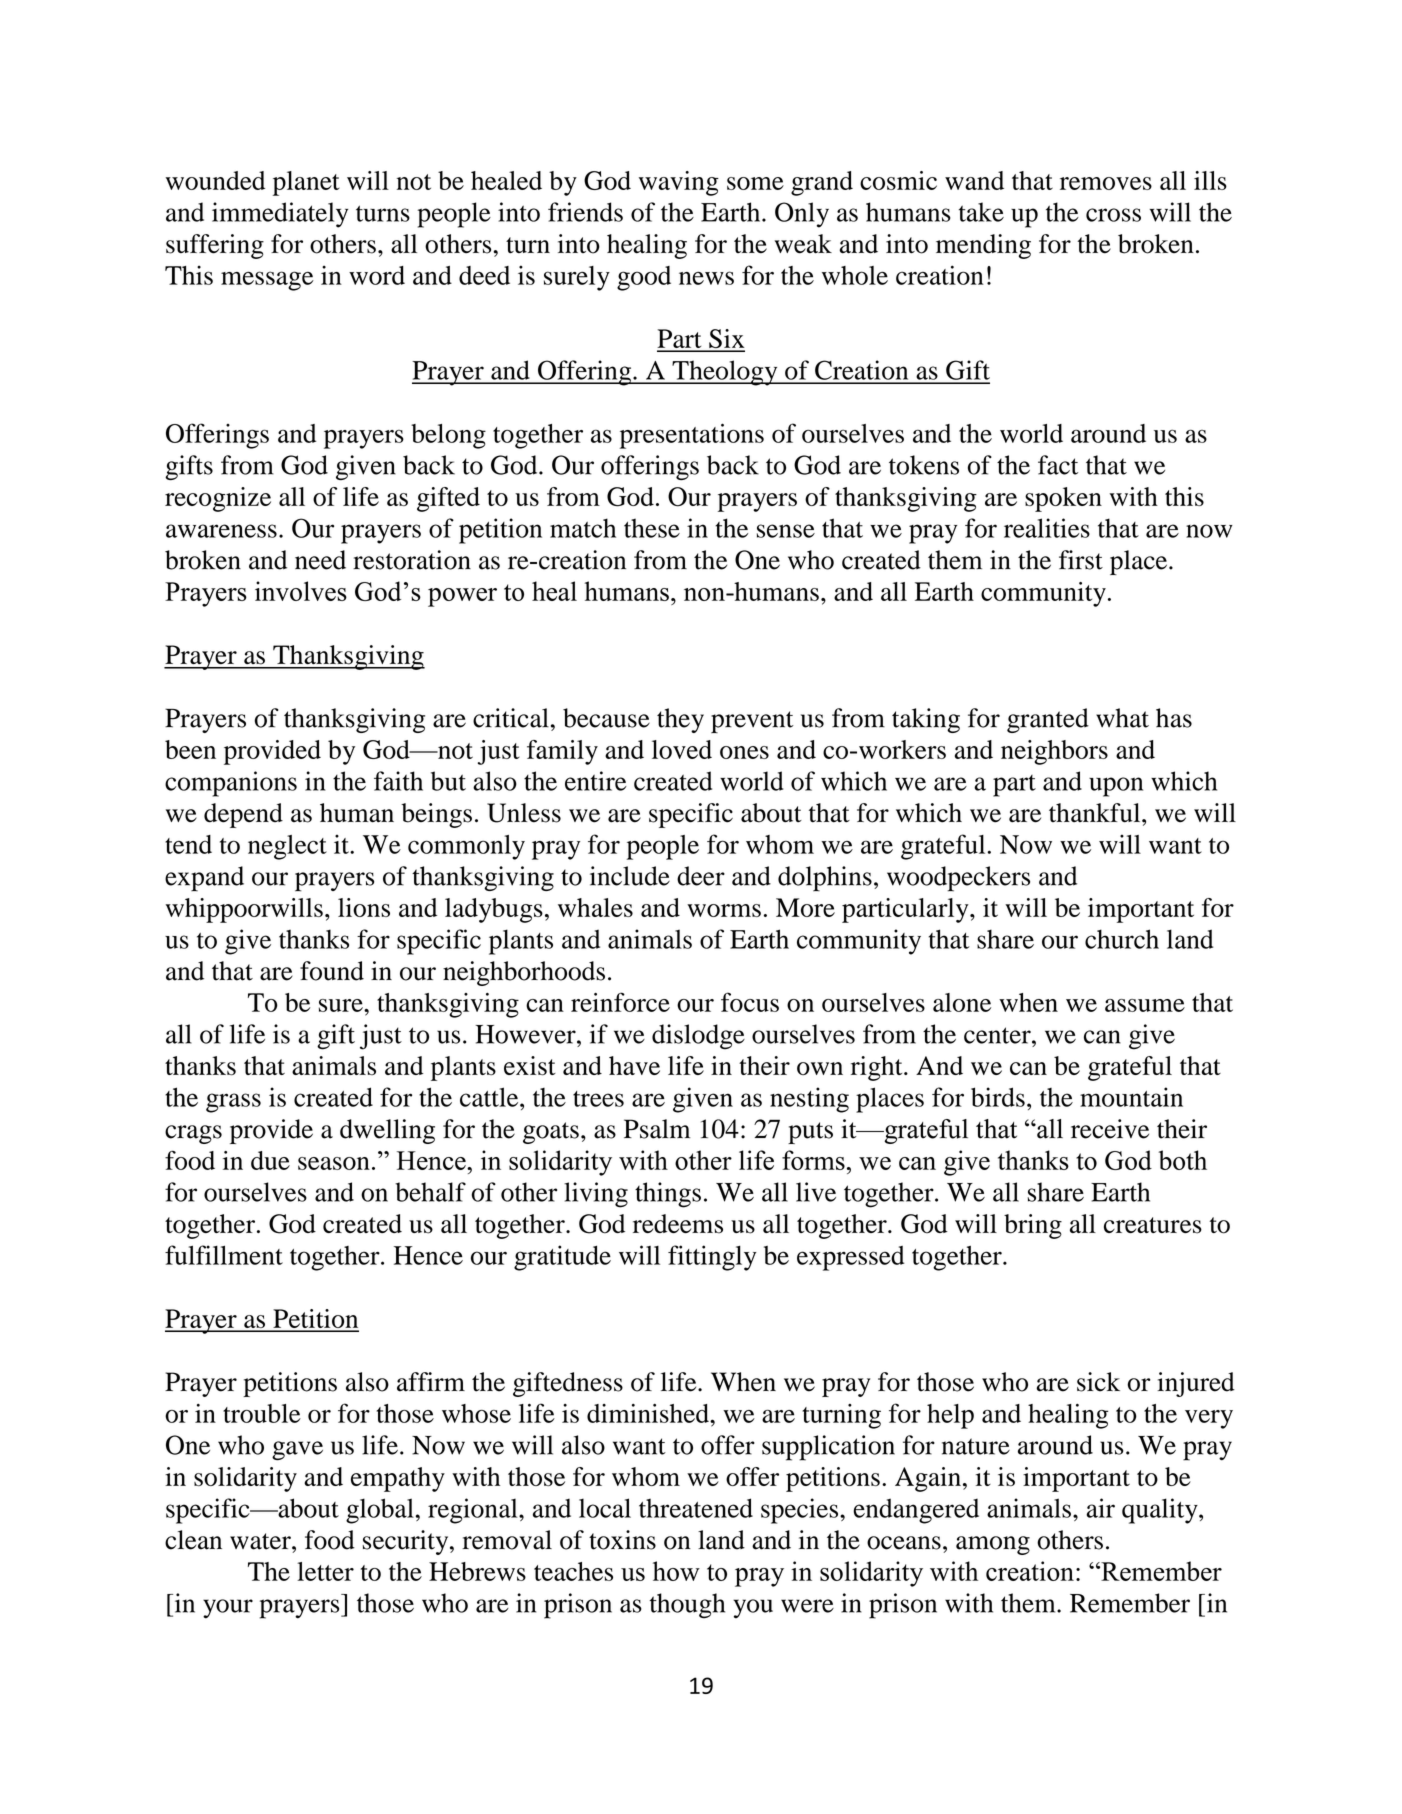 Image resolution: width=1402 pixels, height=1814 pixels. Describe the element at coordinates (1100, 1508) in the page. I see `air` at that location.
